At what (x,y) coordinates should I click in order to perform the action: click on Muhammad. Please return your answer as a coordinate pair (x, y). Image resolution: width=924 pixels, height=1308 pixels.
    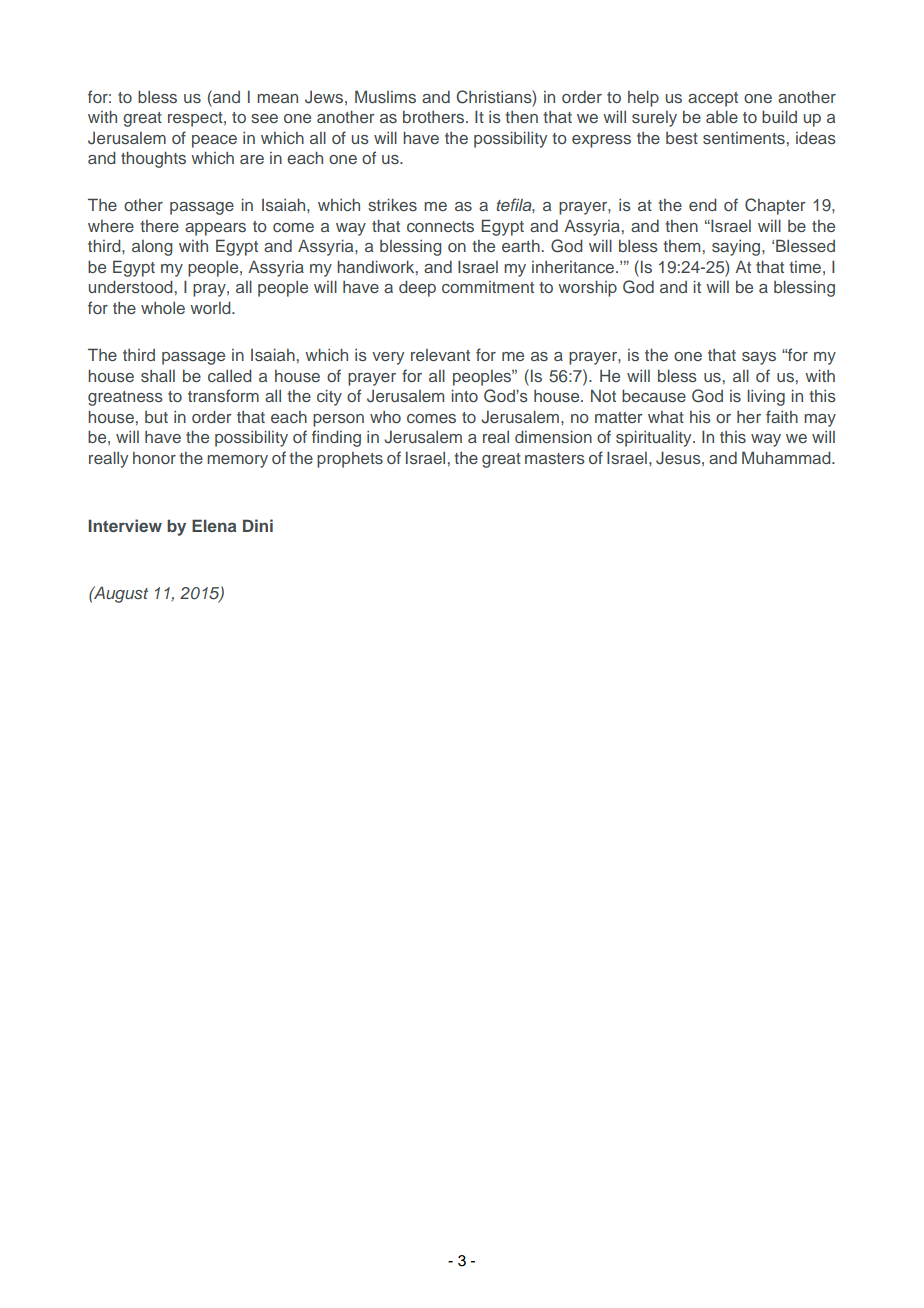
    Looking at the image, I should click on (787, 457).
